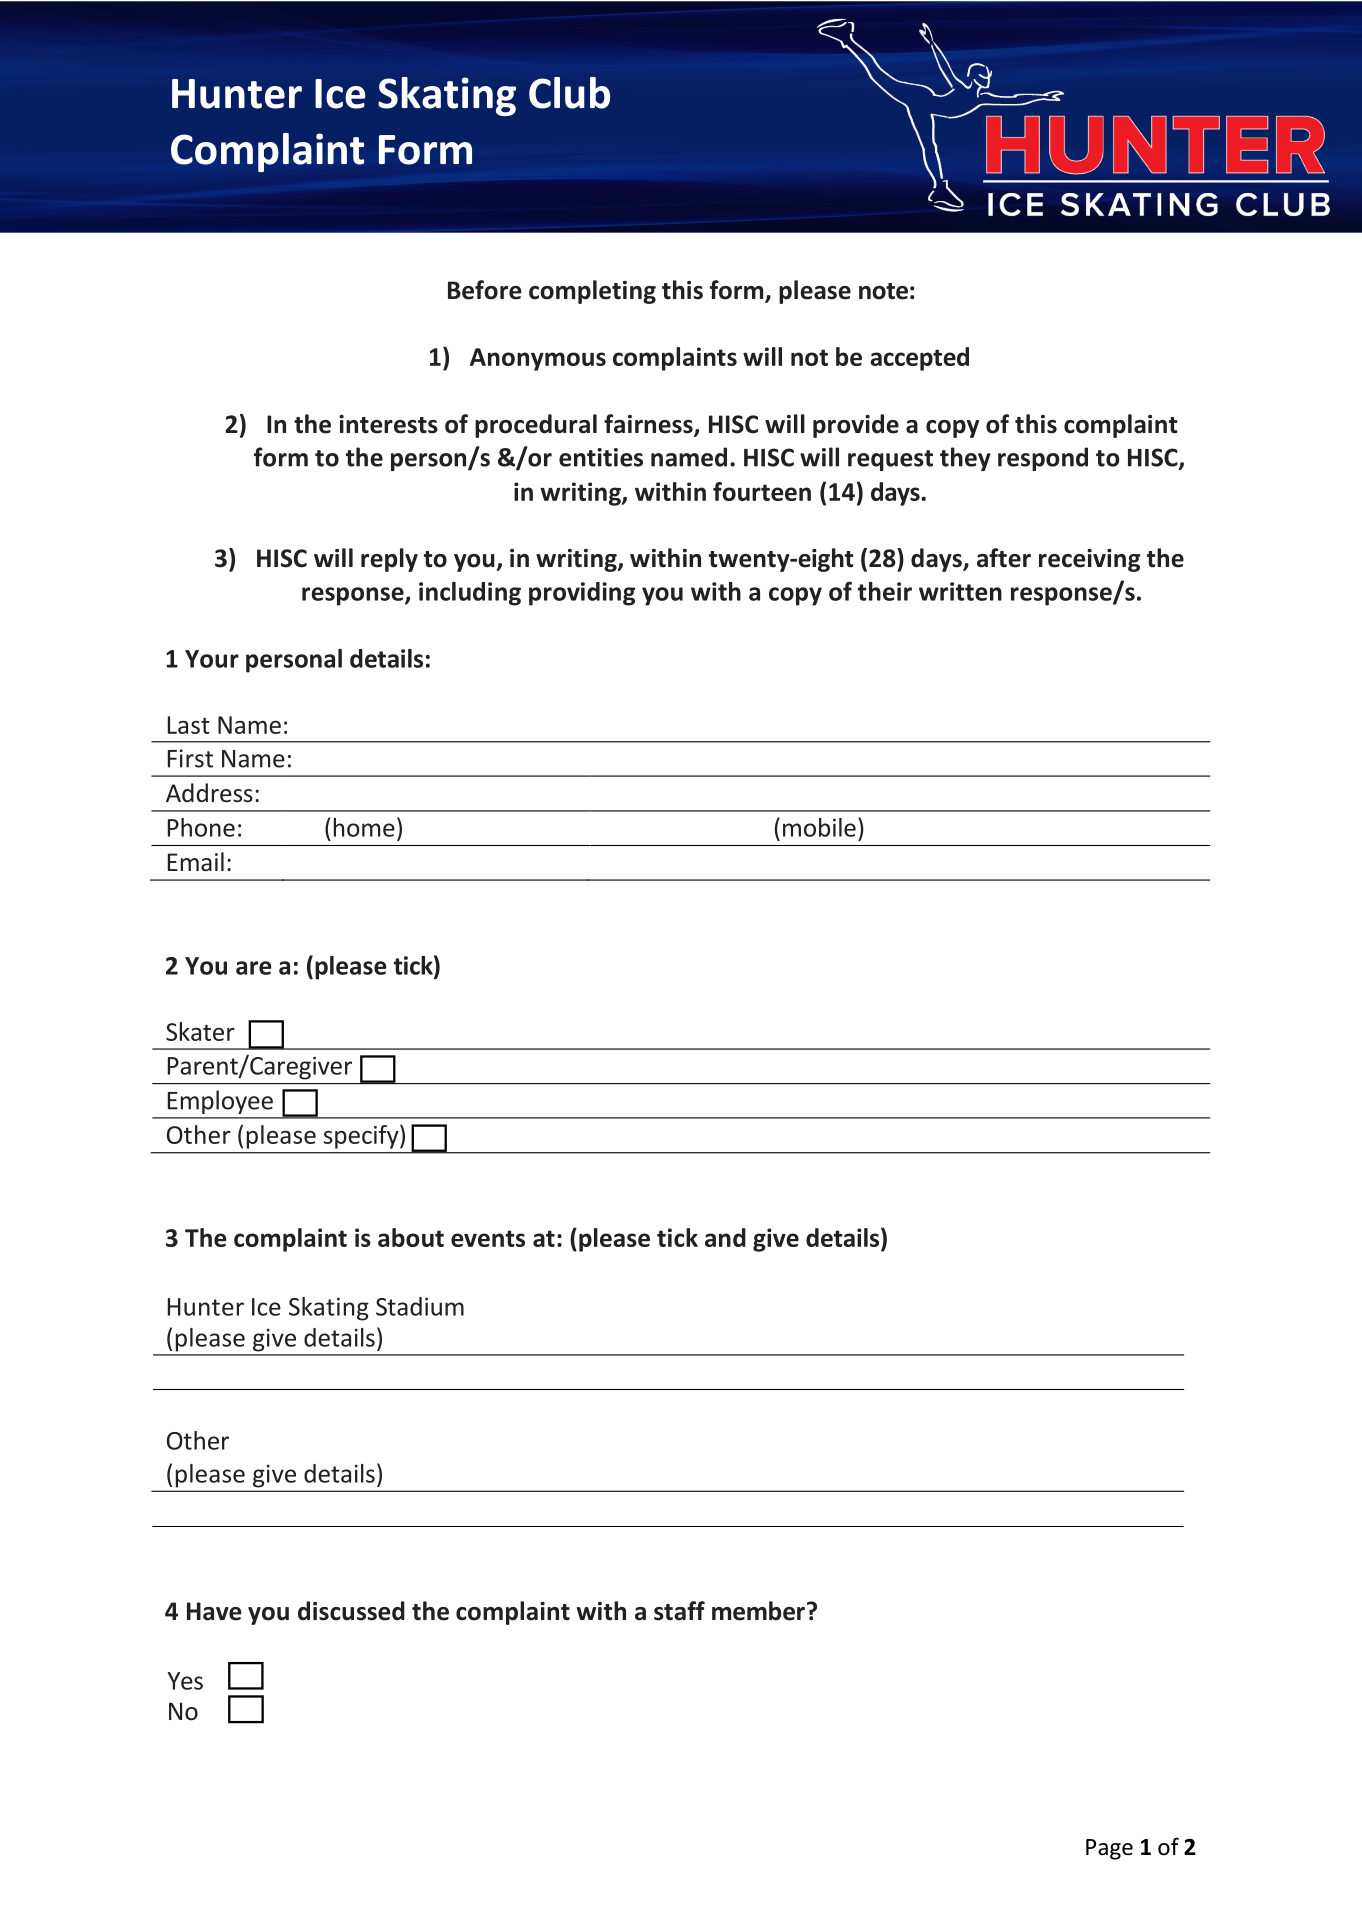  Describe the element at coordinates (200, 1031) in the image. I see `Skater` at that location.
